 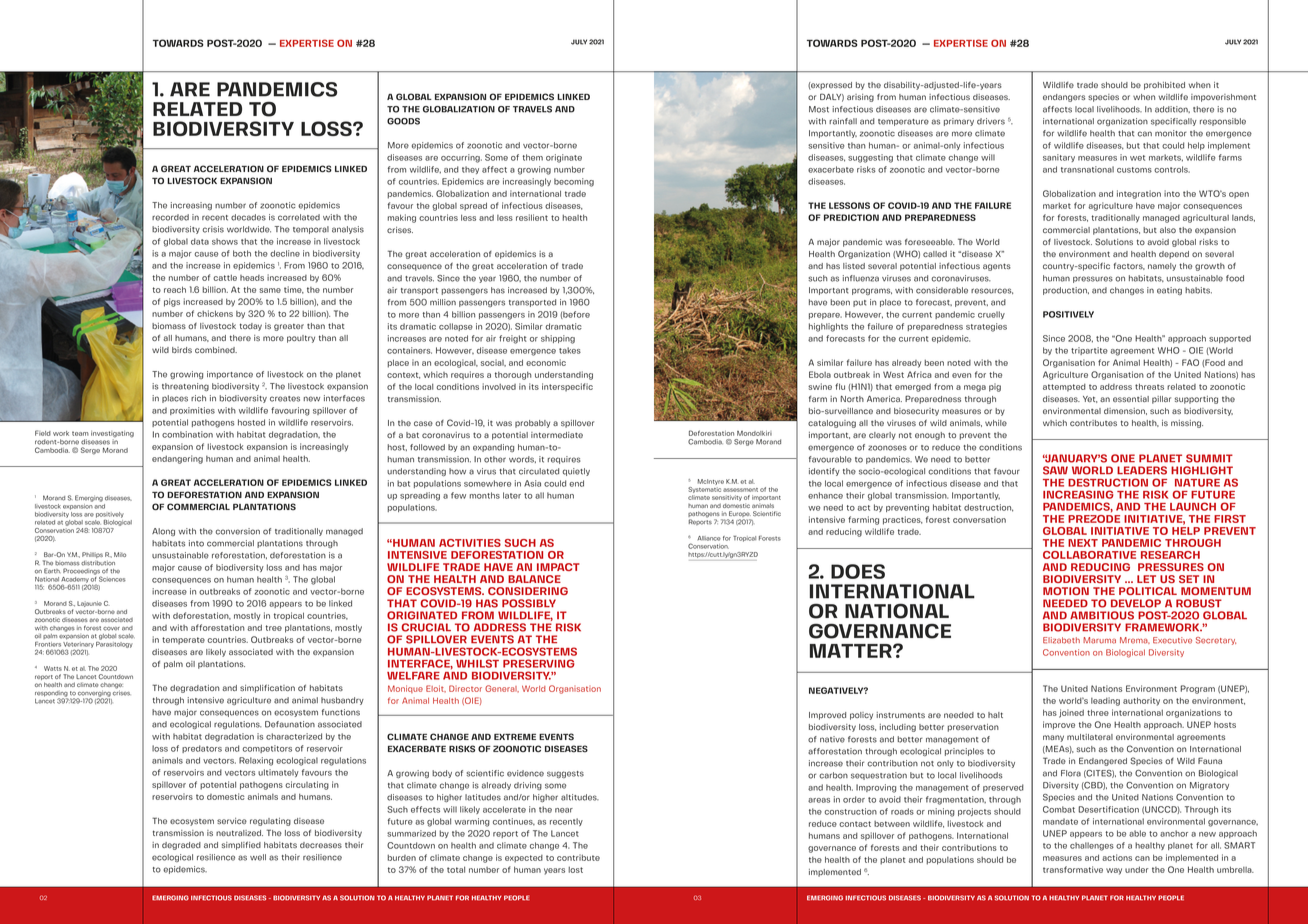 I want to click on lost, so click(x=575, y=869).
